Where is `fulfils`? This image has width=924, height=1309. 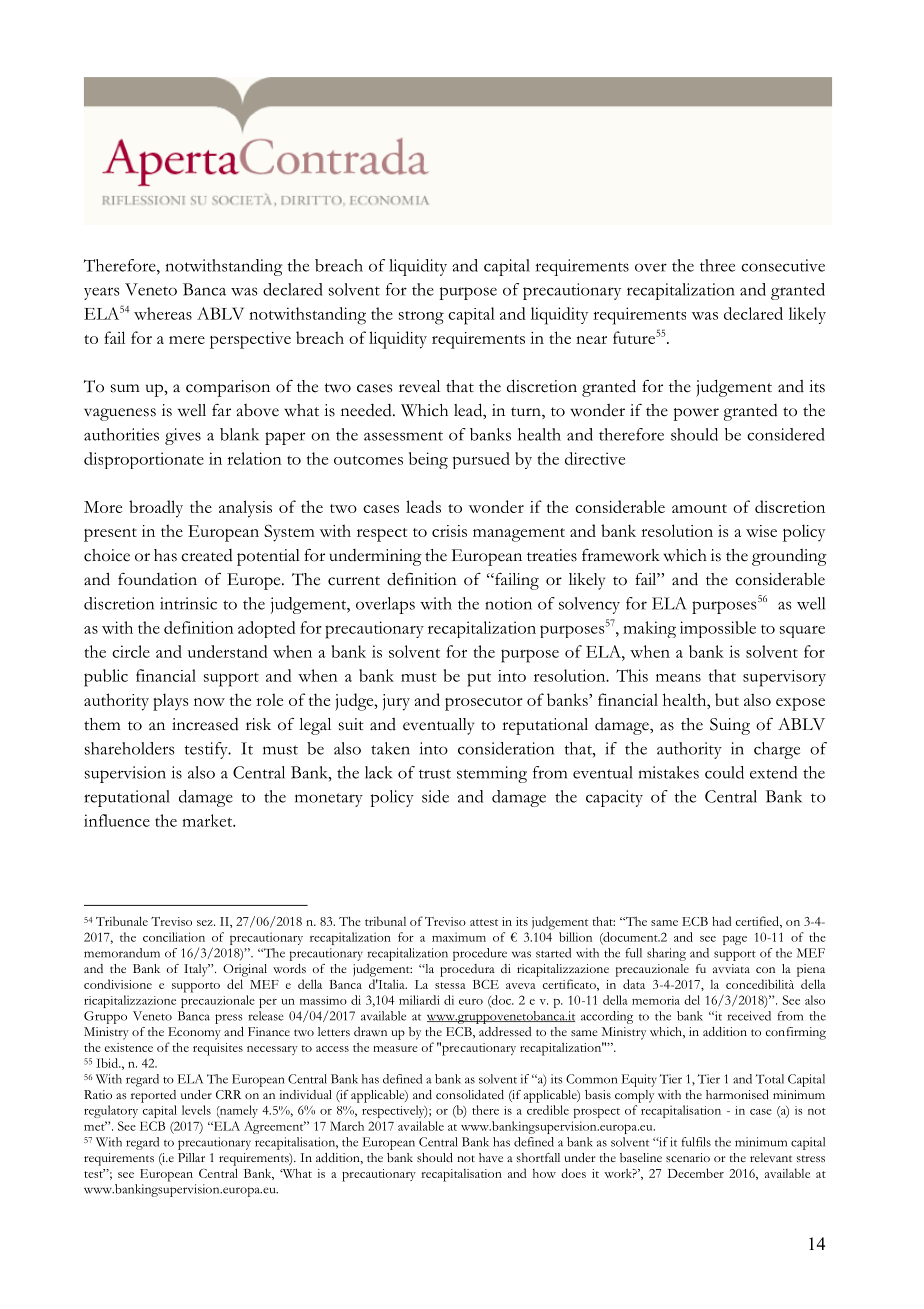 fulfils is located at coordinates (696, 1142).
